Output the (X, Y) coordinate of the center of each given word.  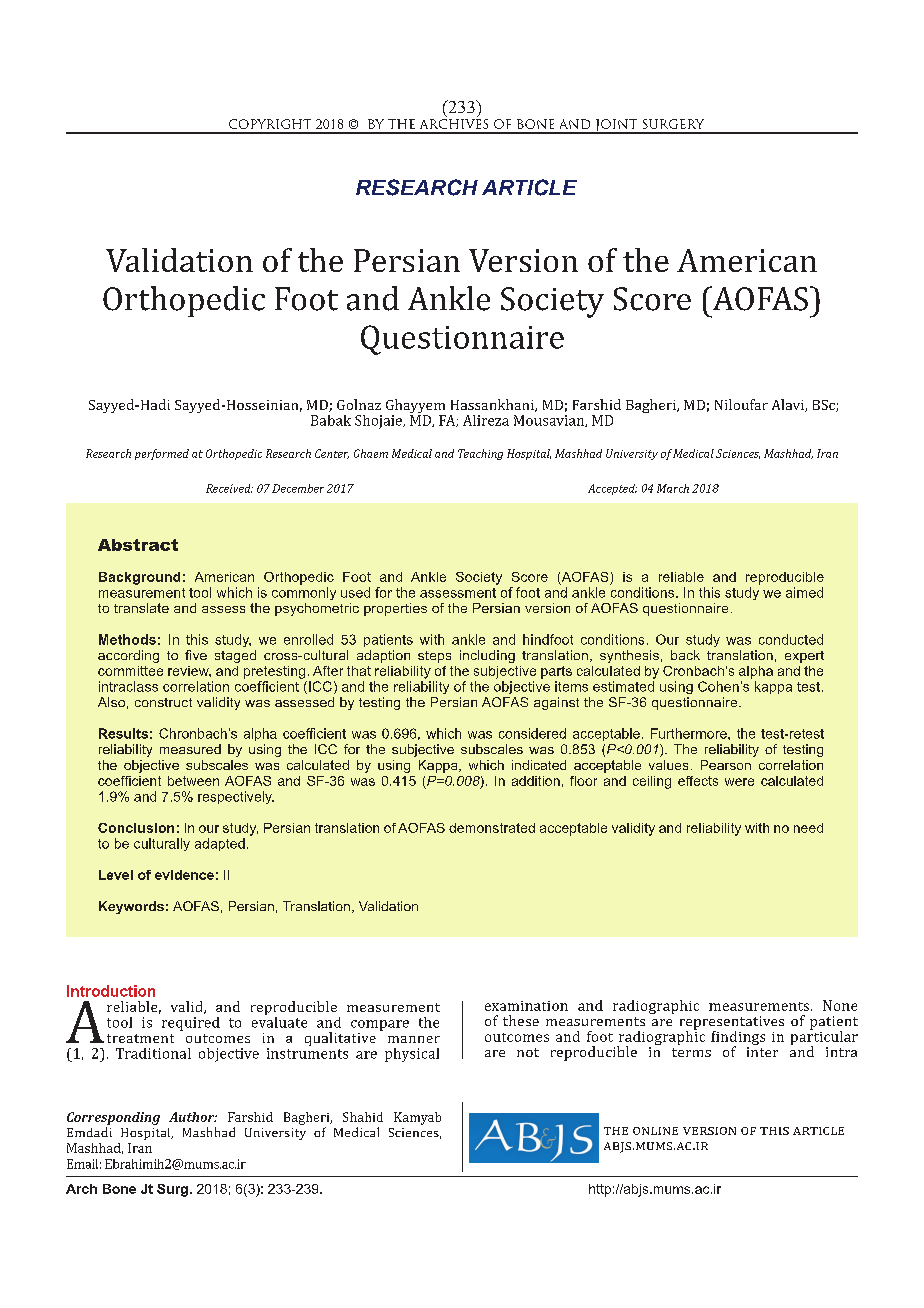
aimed (804, 592)
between (193, 781)
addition (536, 781)
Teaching (480, 454)
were (739, 782)
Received (229, 488)
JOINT (616, 126)
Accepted (612, 489)
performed (162, 454)
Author (193, 1117)
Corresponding (113, 1118)
